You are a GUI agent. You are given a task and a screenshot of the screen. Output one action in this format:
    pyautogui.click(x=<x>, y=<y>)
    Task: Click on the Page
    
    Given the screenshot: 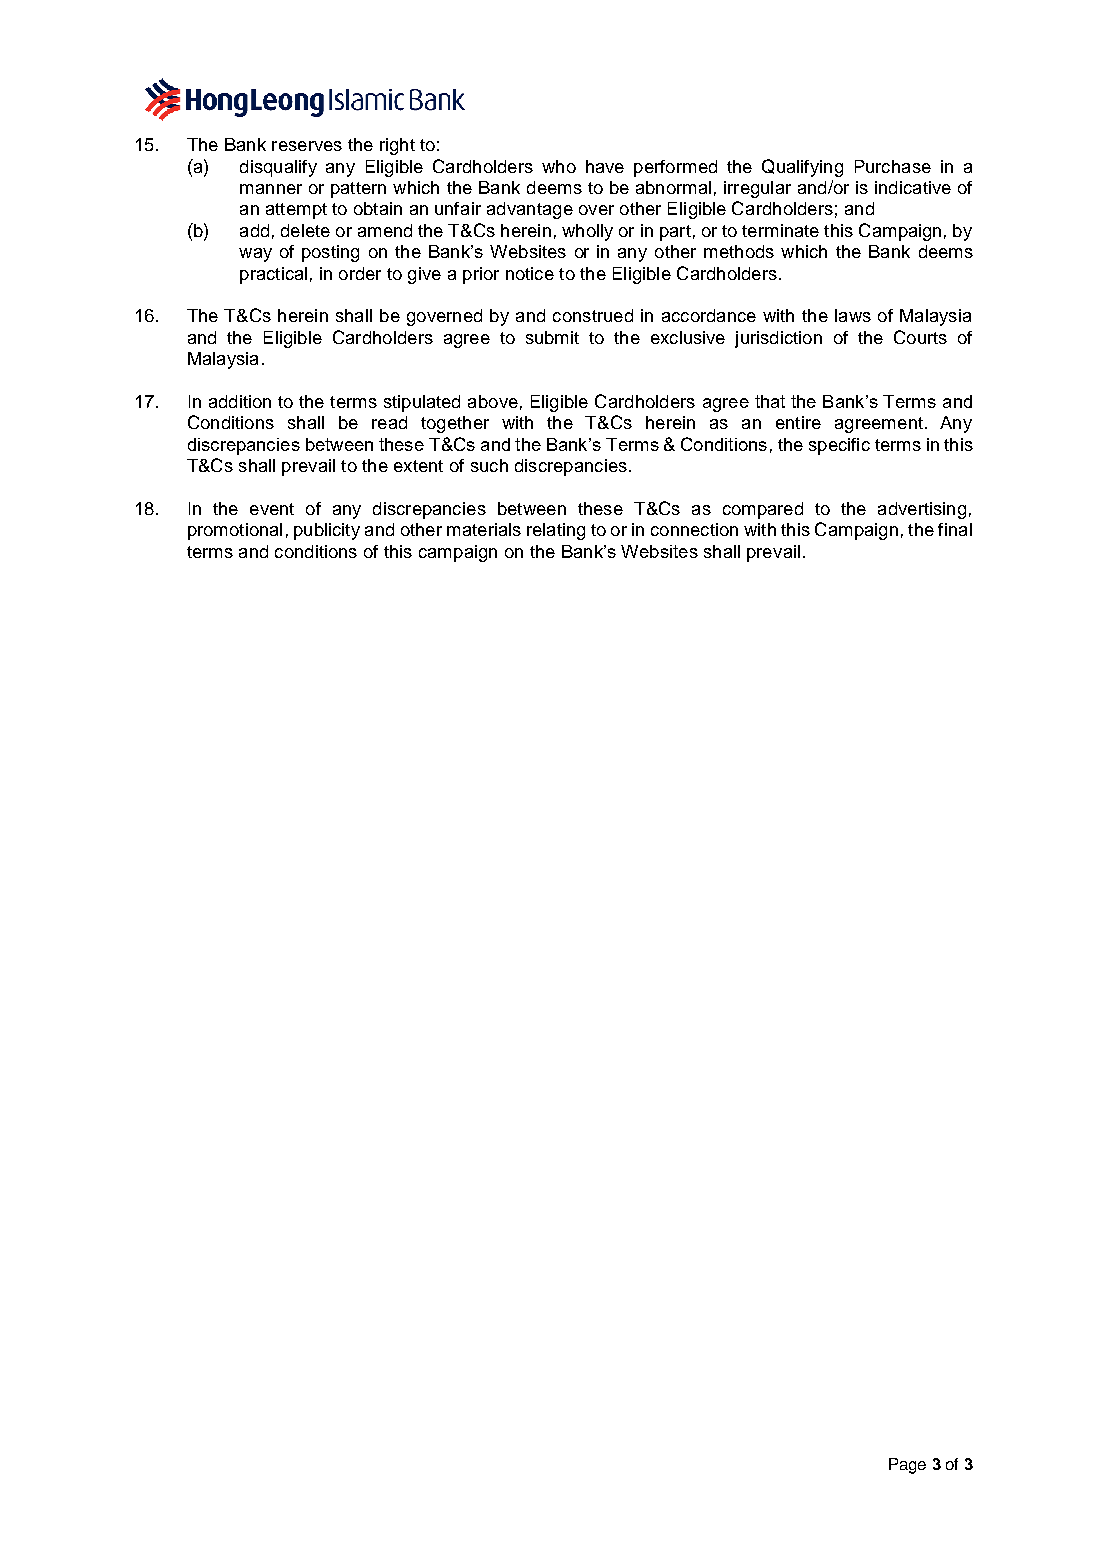 What is the action you would take?
    pyautogui.click(x=907, y=1466)
